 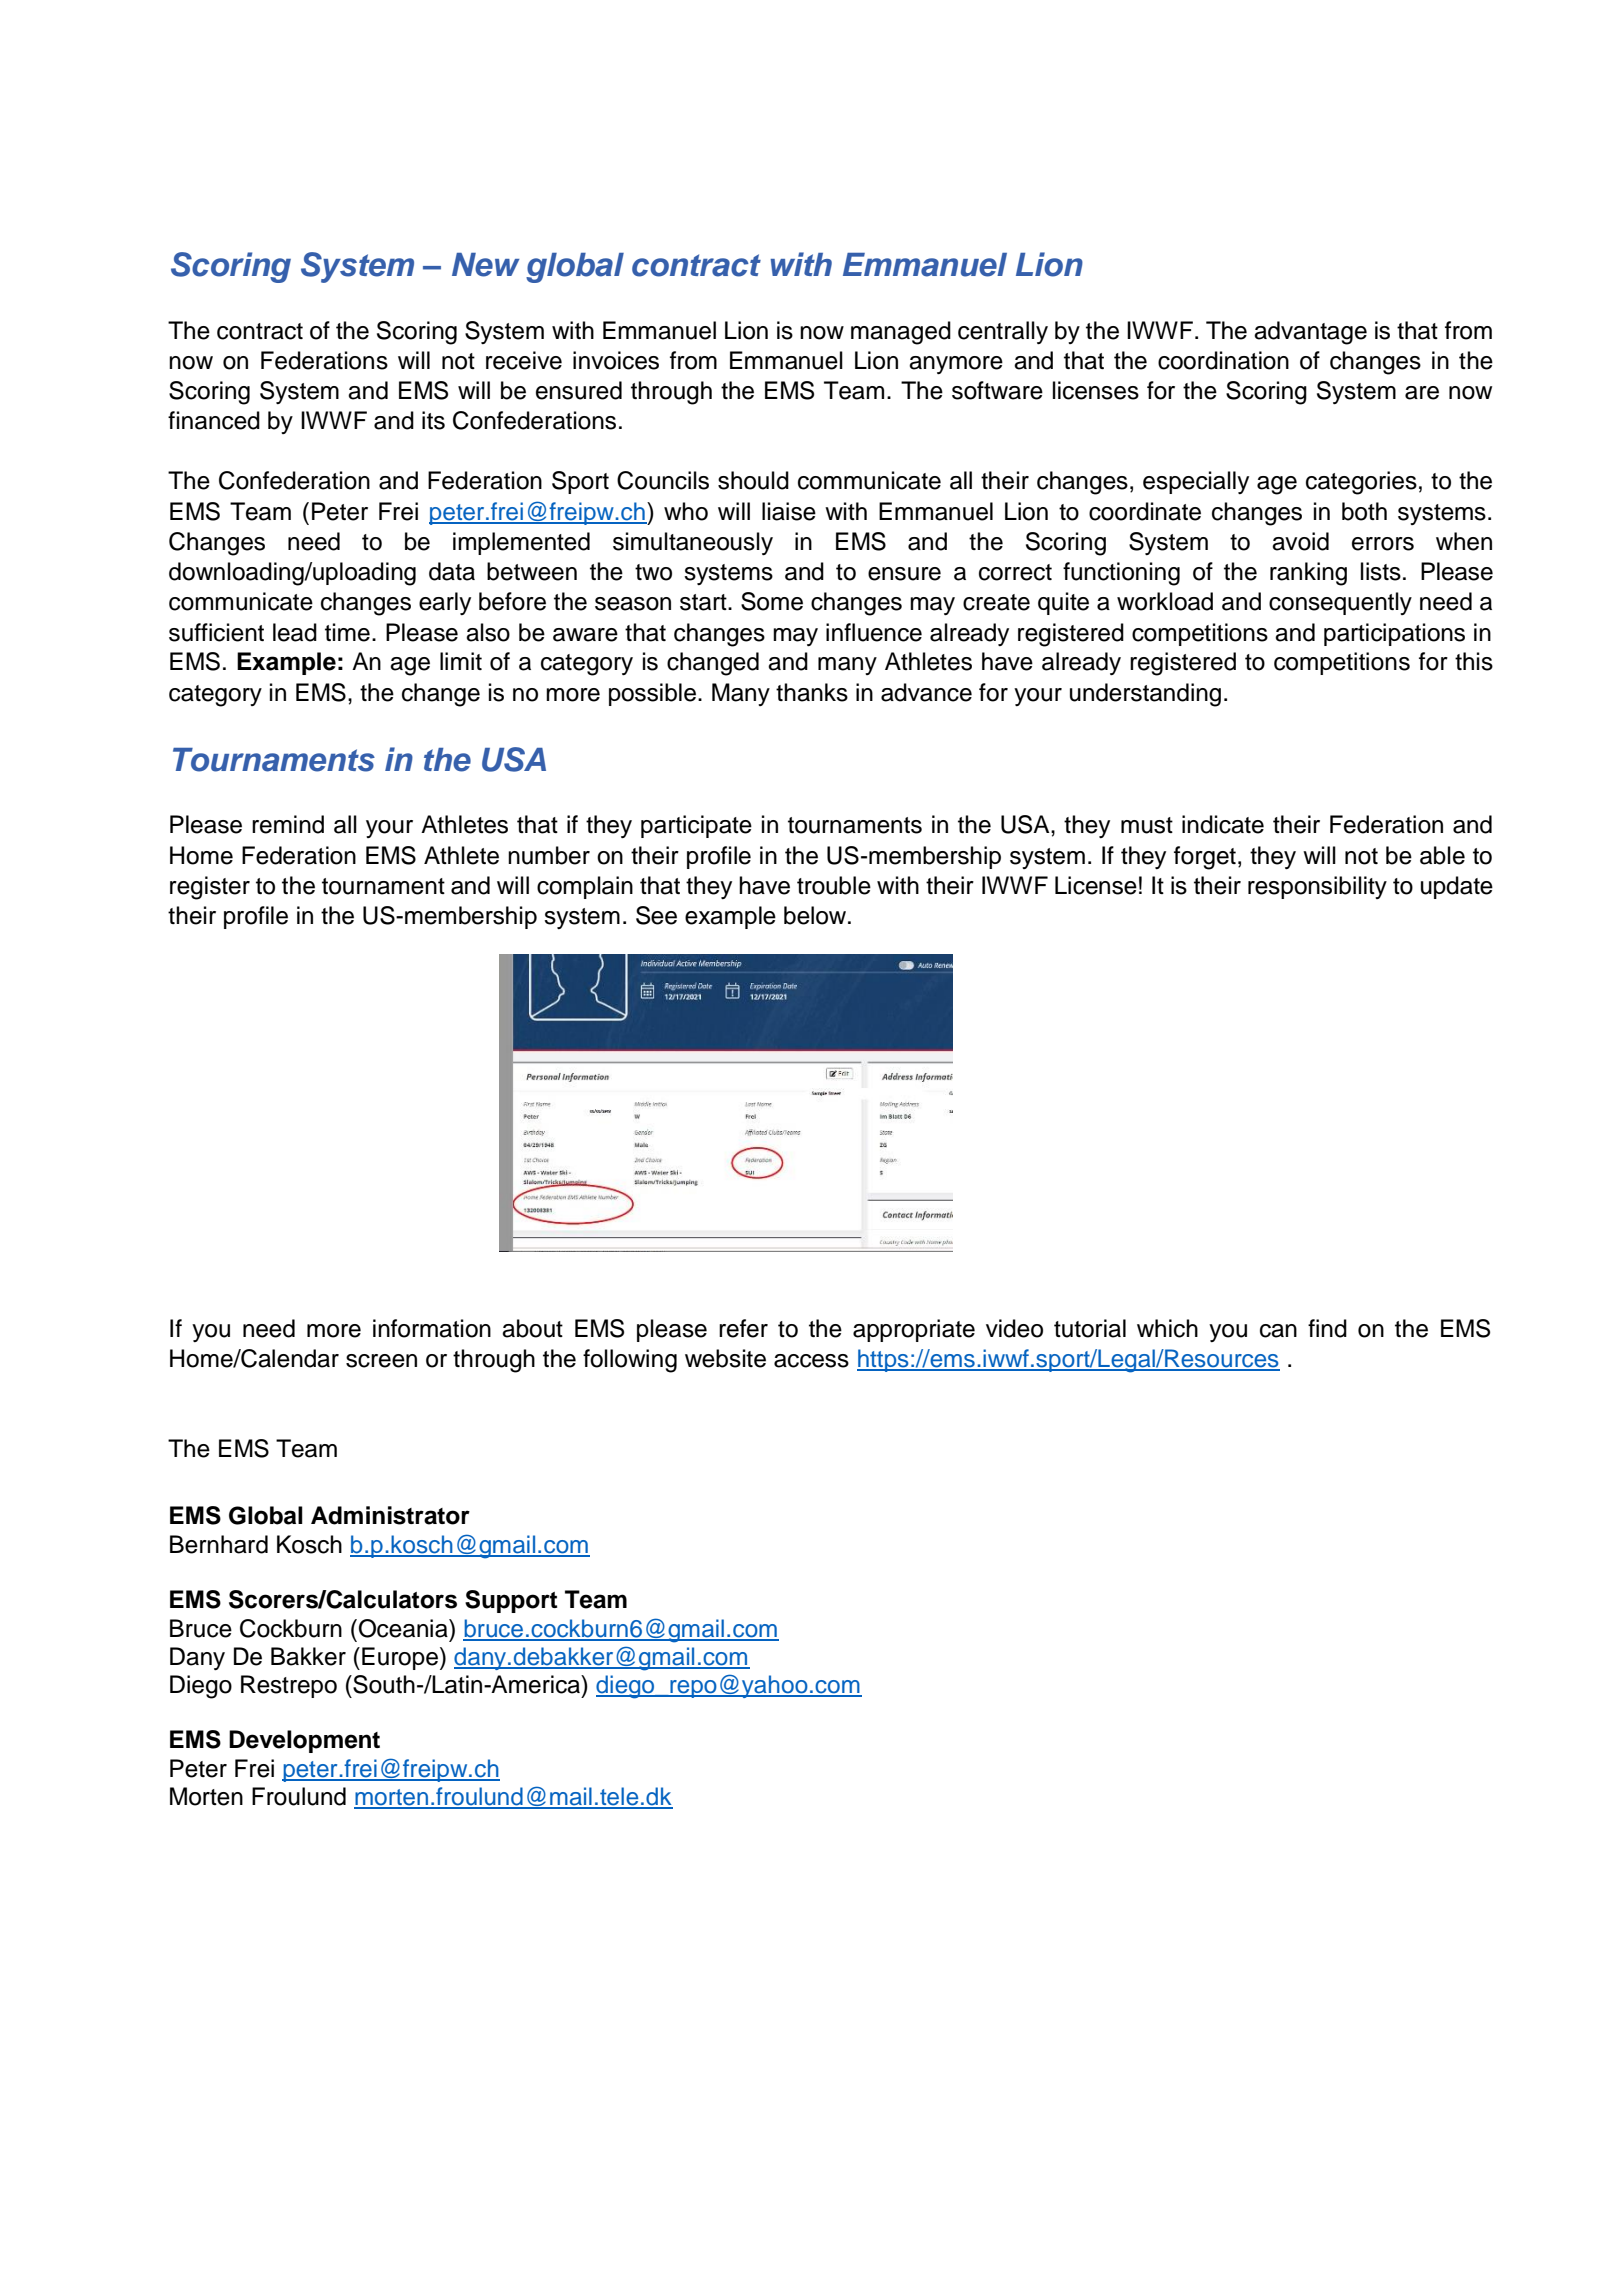 What do you see at coordinates (811, 1361) in the page?
I see `access` at bounding box center [811, 1361].
